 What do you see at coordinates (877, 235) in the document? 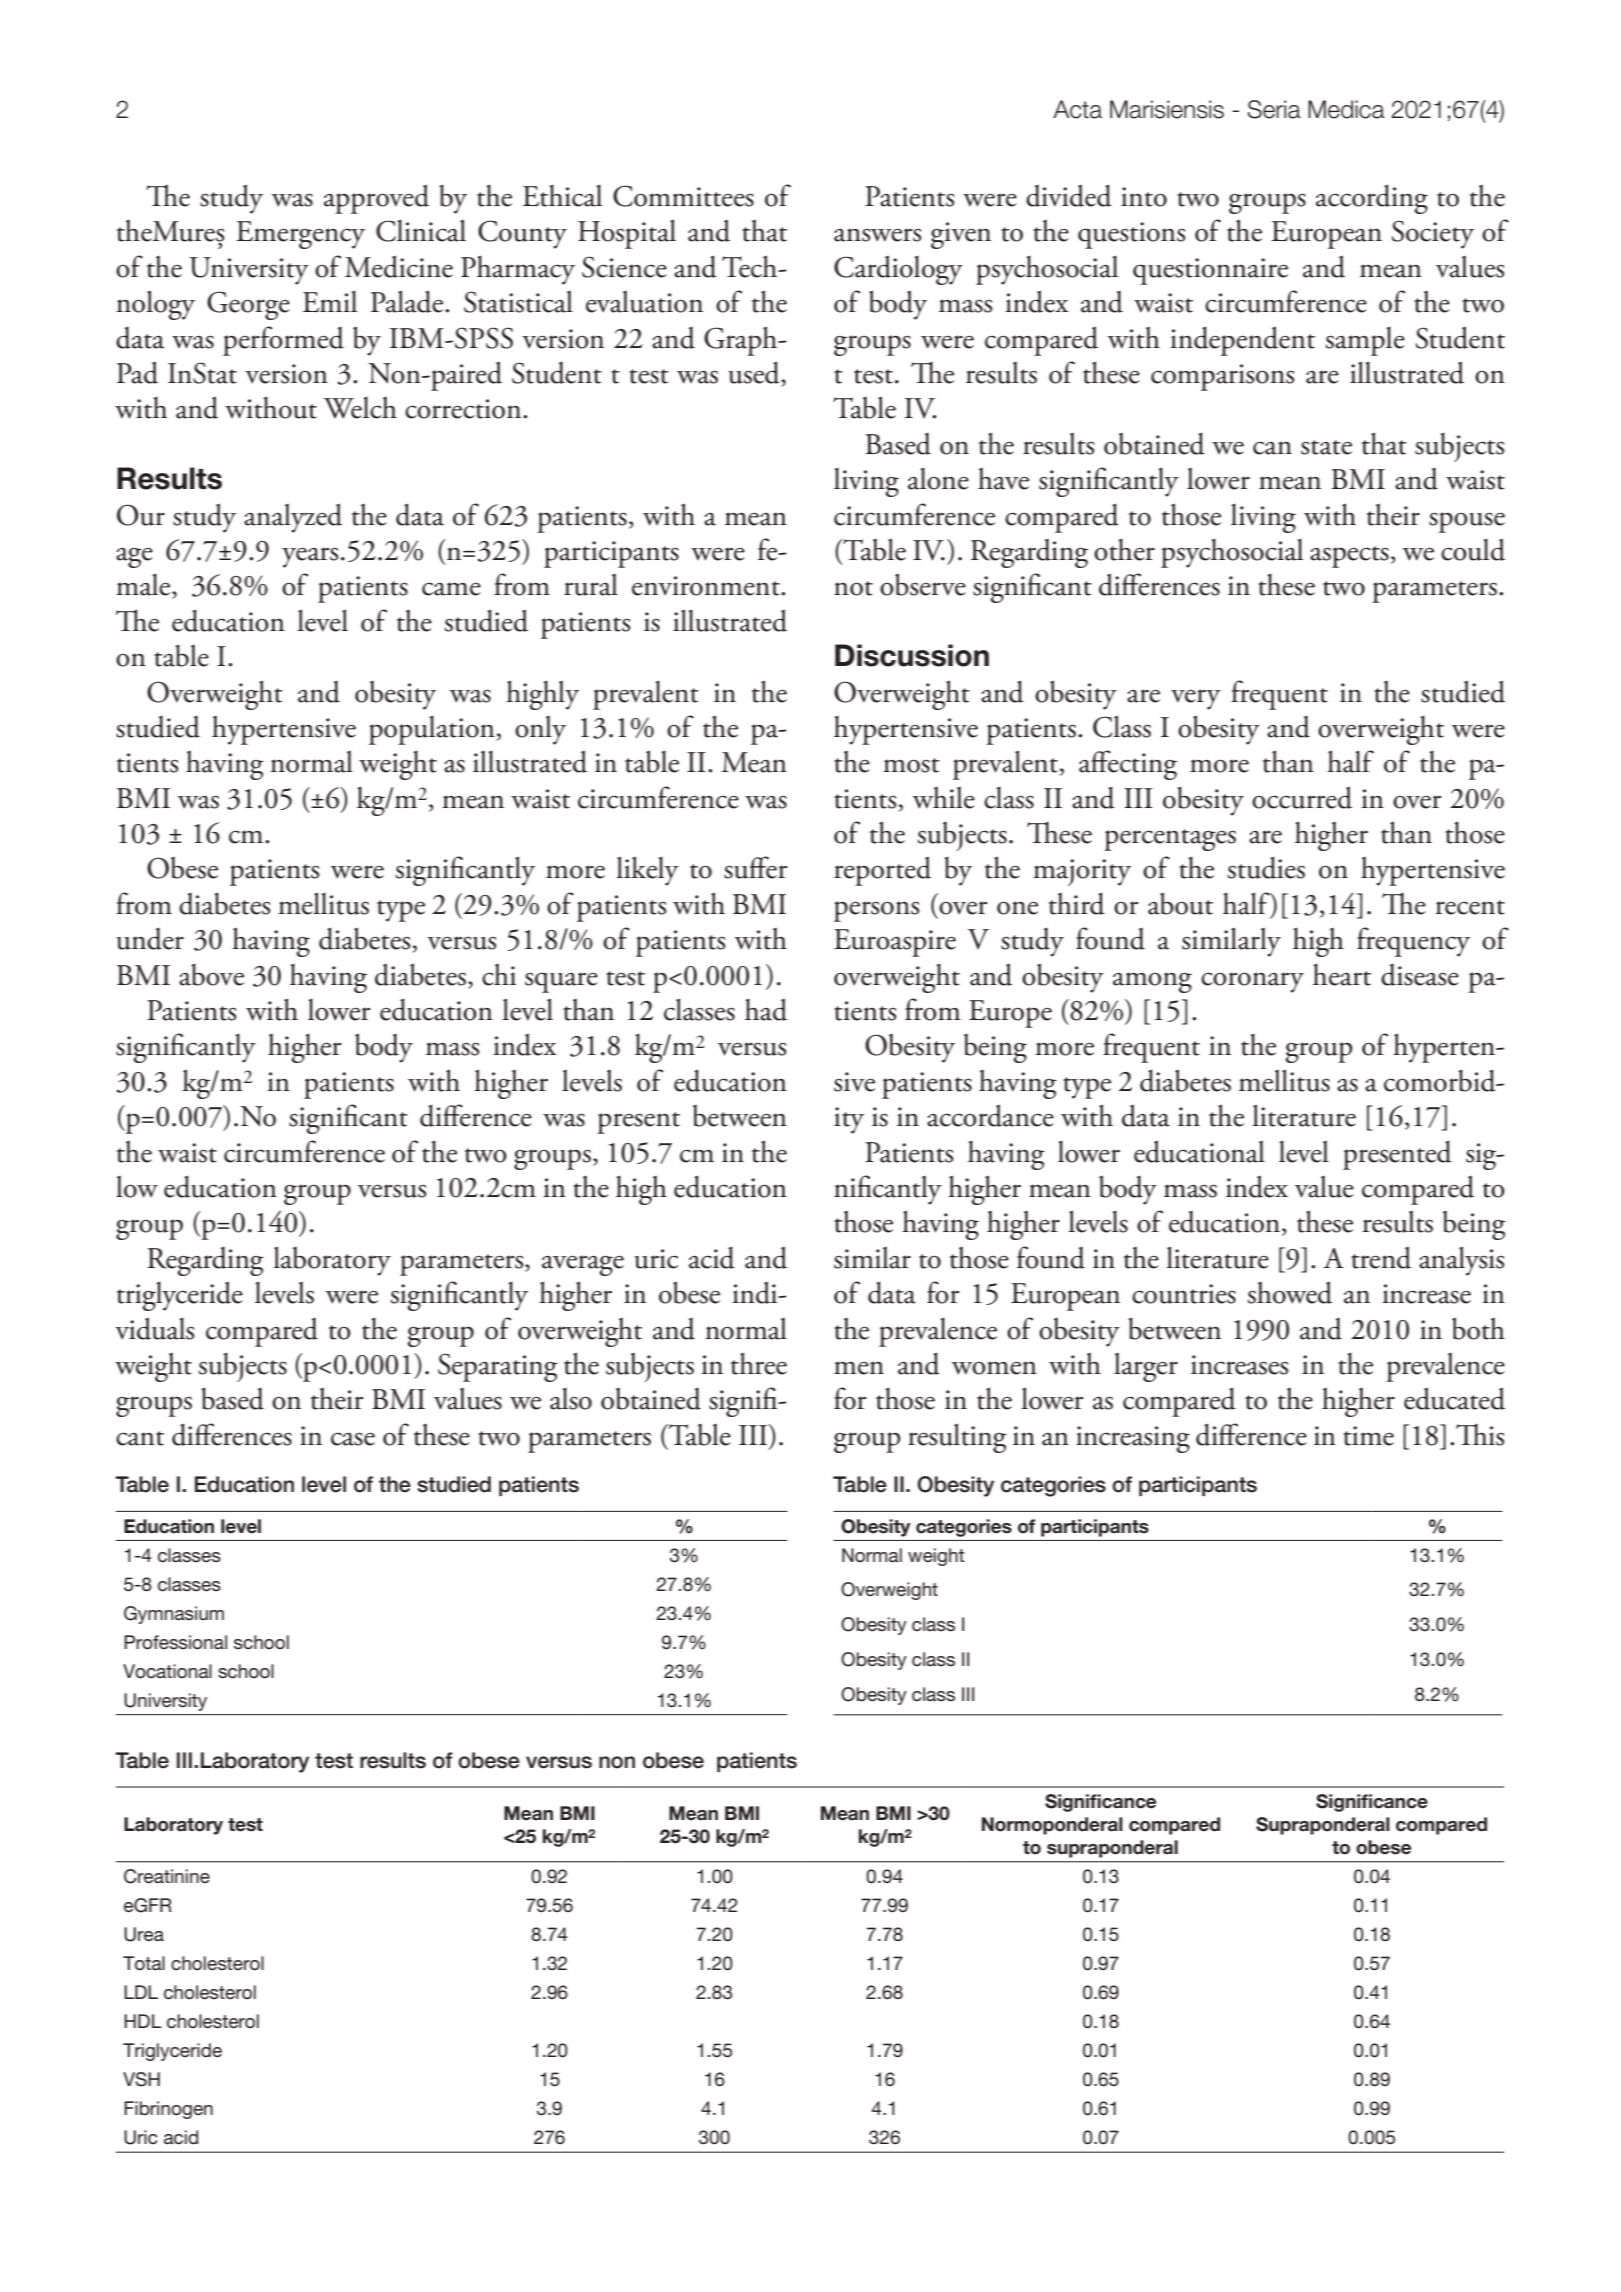
I see `answers` at bounding box center [877, 235].
